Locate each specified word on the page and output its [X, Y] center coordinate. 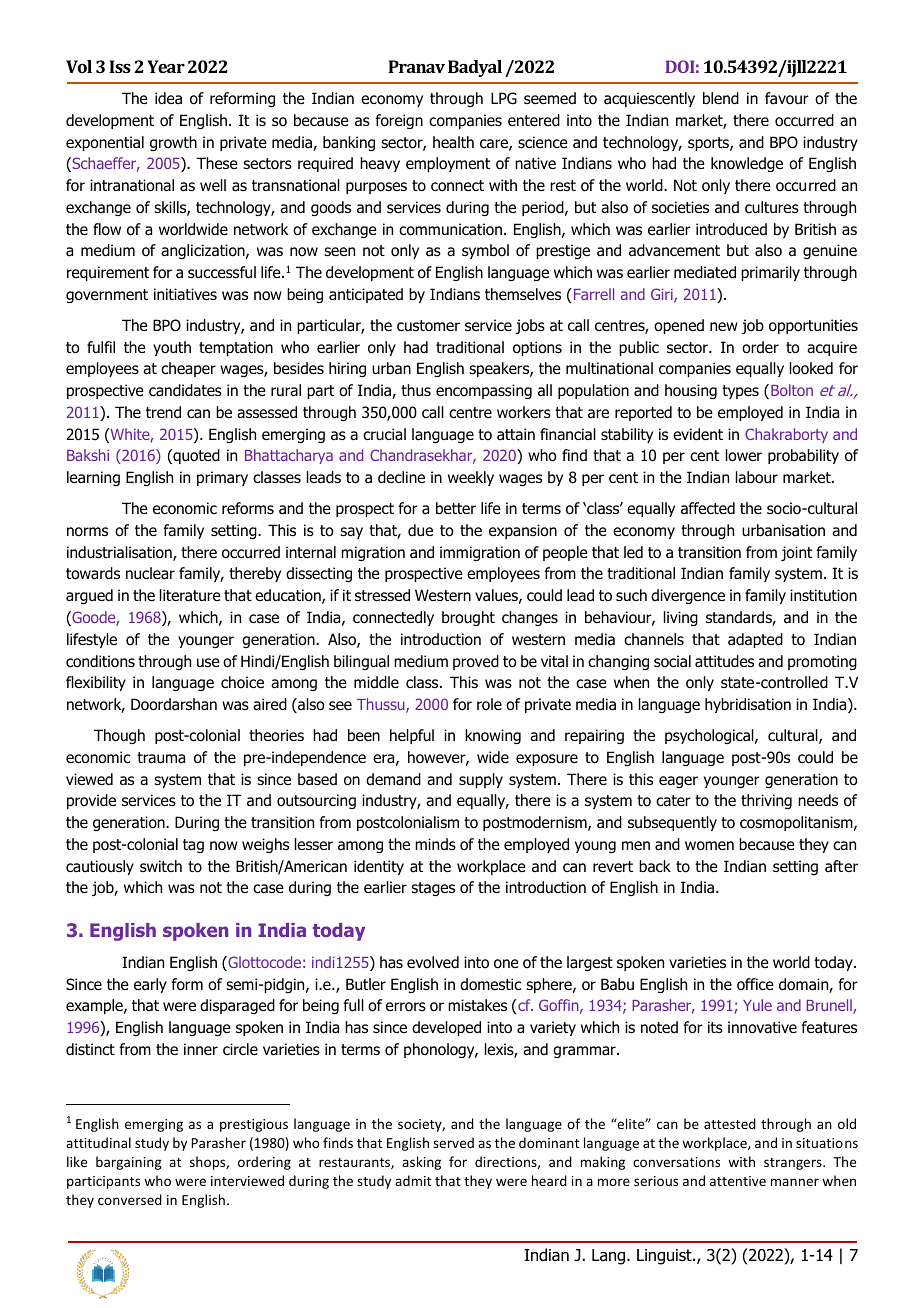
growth [173, 143]
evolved [433, 962]
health [453, 142]
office [755, 984]
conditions [100, 661]
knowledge [747, 164]
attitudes [724, 661]
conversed [130, 1199]
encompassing [484, 391]
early [150, 985]
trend [163, 412]
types [740, 392]
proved [476, 662]
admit [413, 1180]
